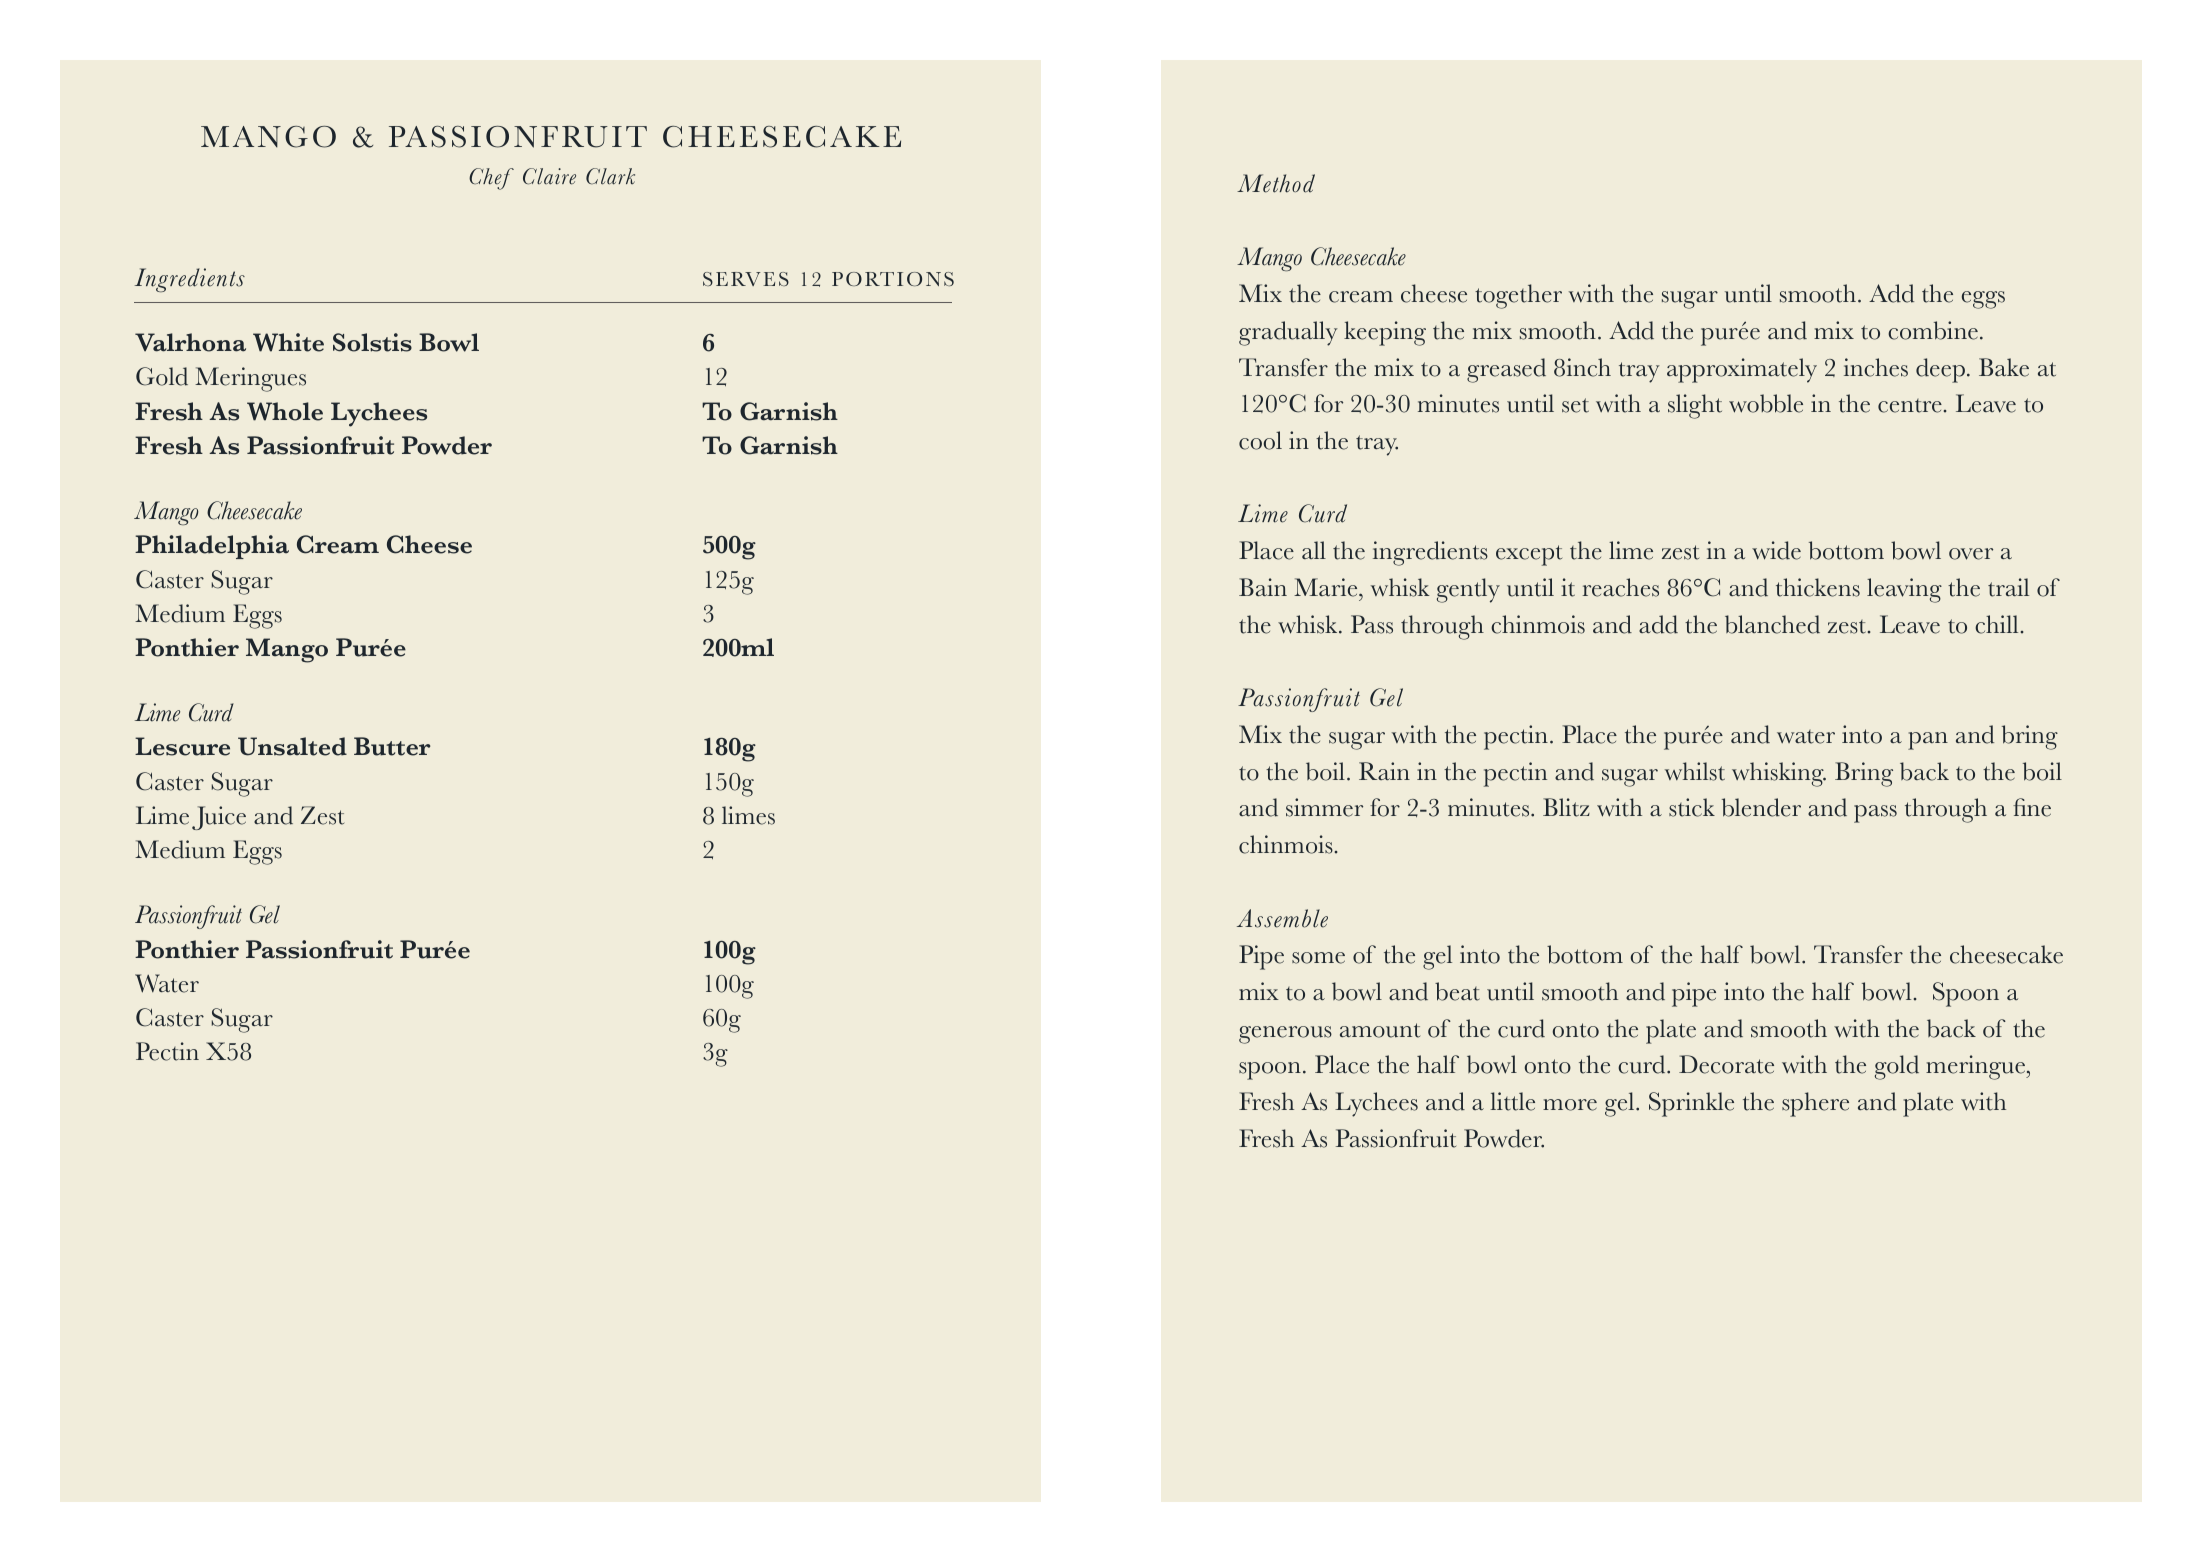 The width and height of the image is (2202, 1562). Describe the element at coordinates (1761, 807) in the image. I see `blender` at that location.
